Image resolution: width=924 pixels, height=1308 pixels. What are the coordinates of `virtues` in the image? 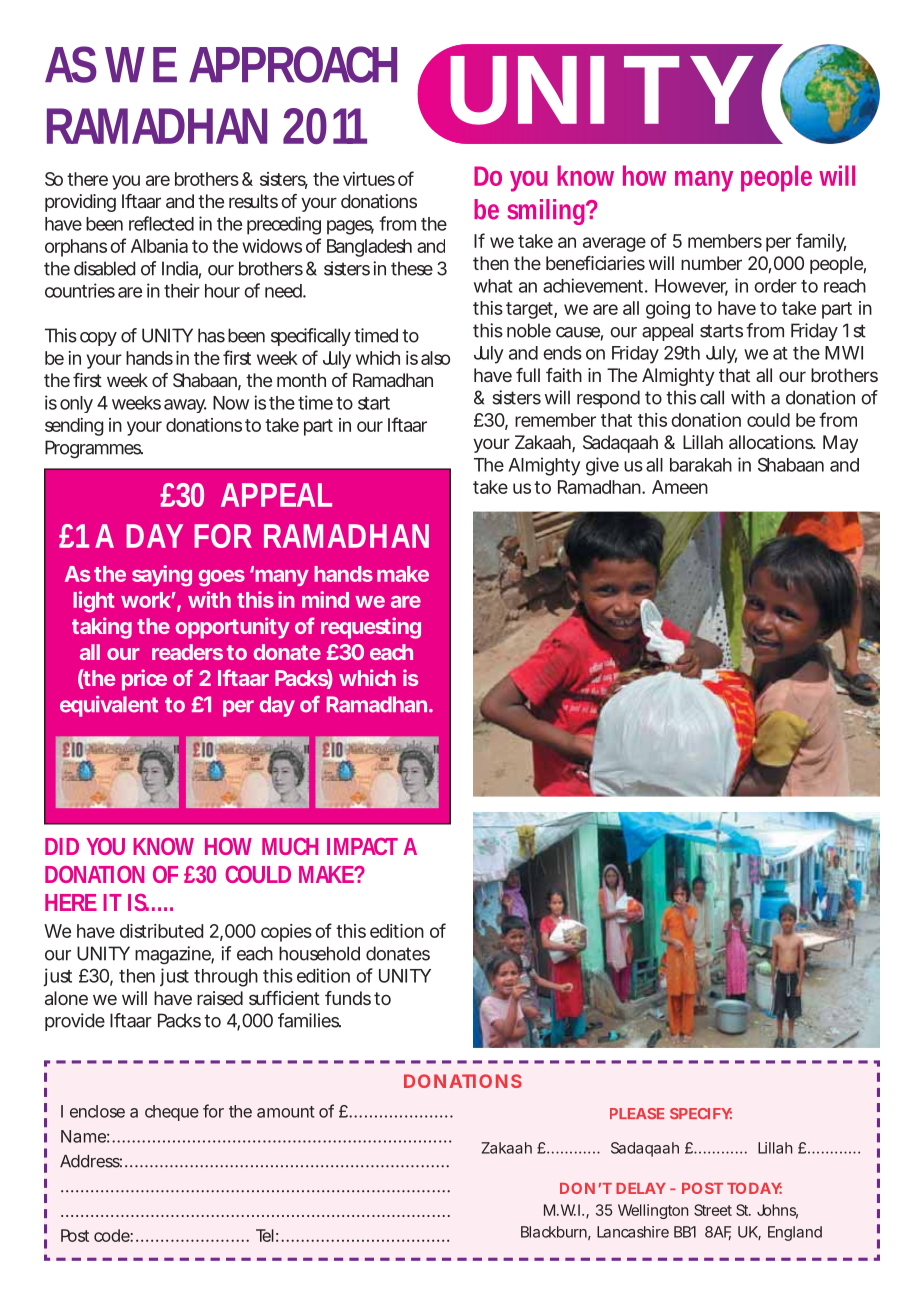 It's located at (369, 179).
